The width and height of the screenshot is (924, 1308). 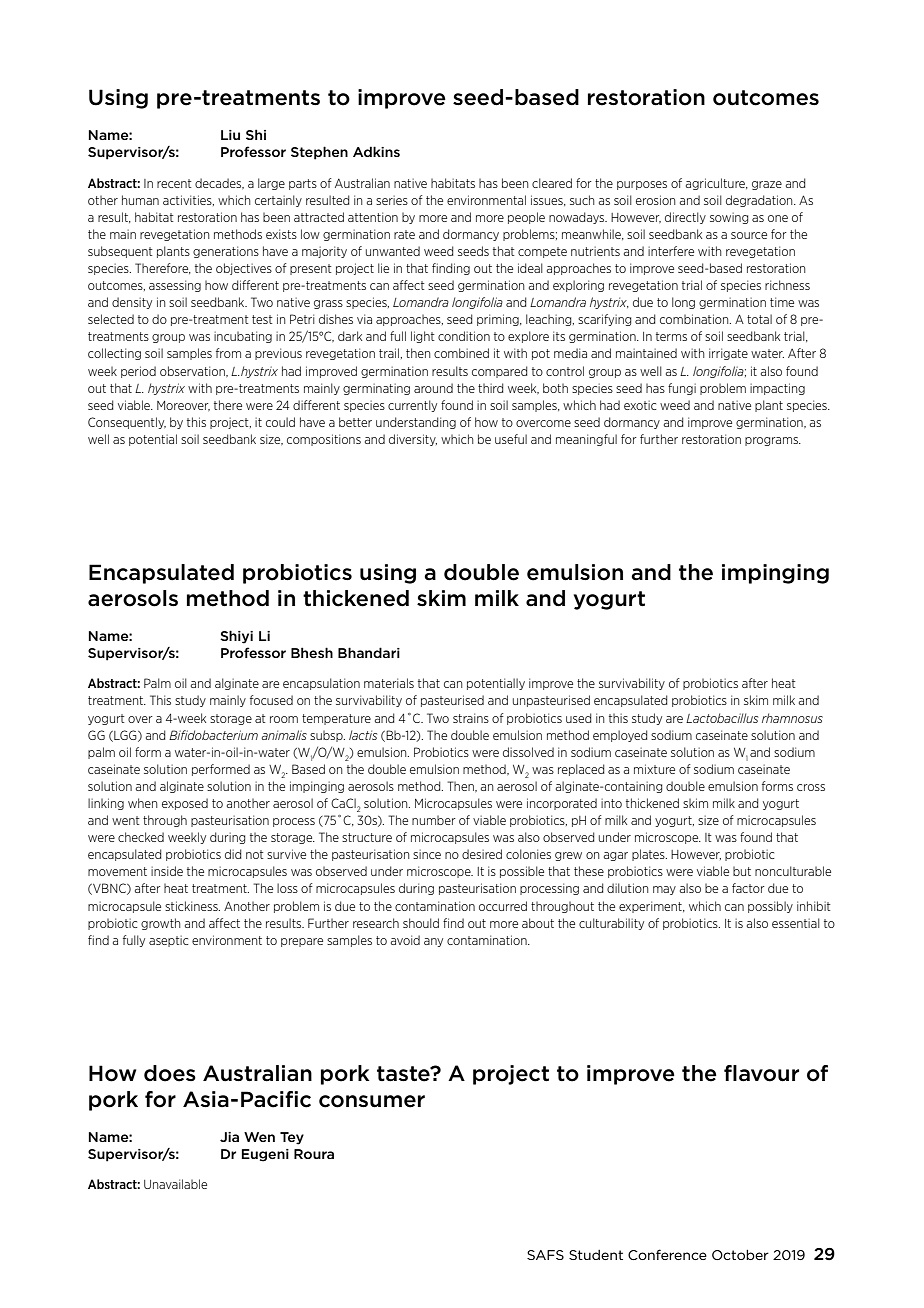 I want to click on series, so click(x=392, y=200).
